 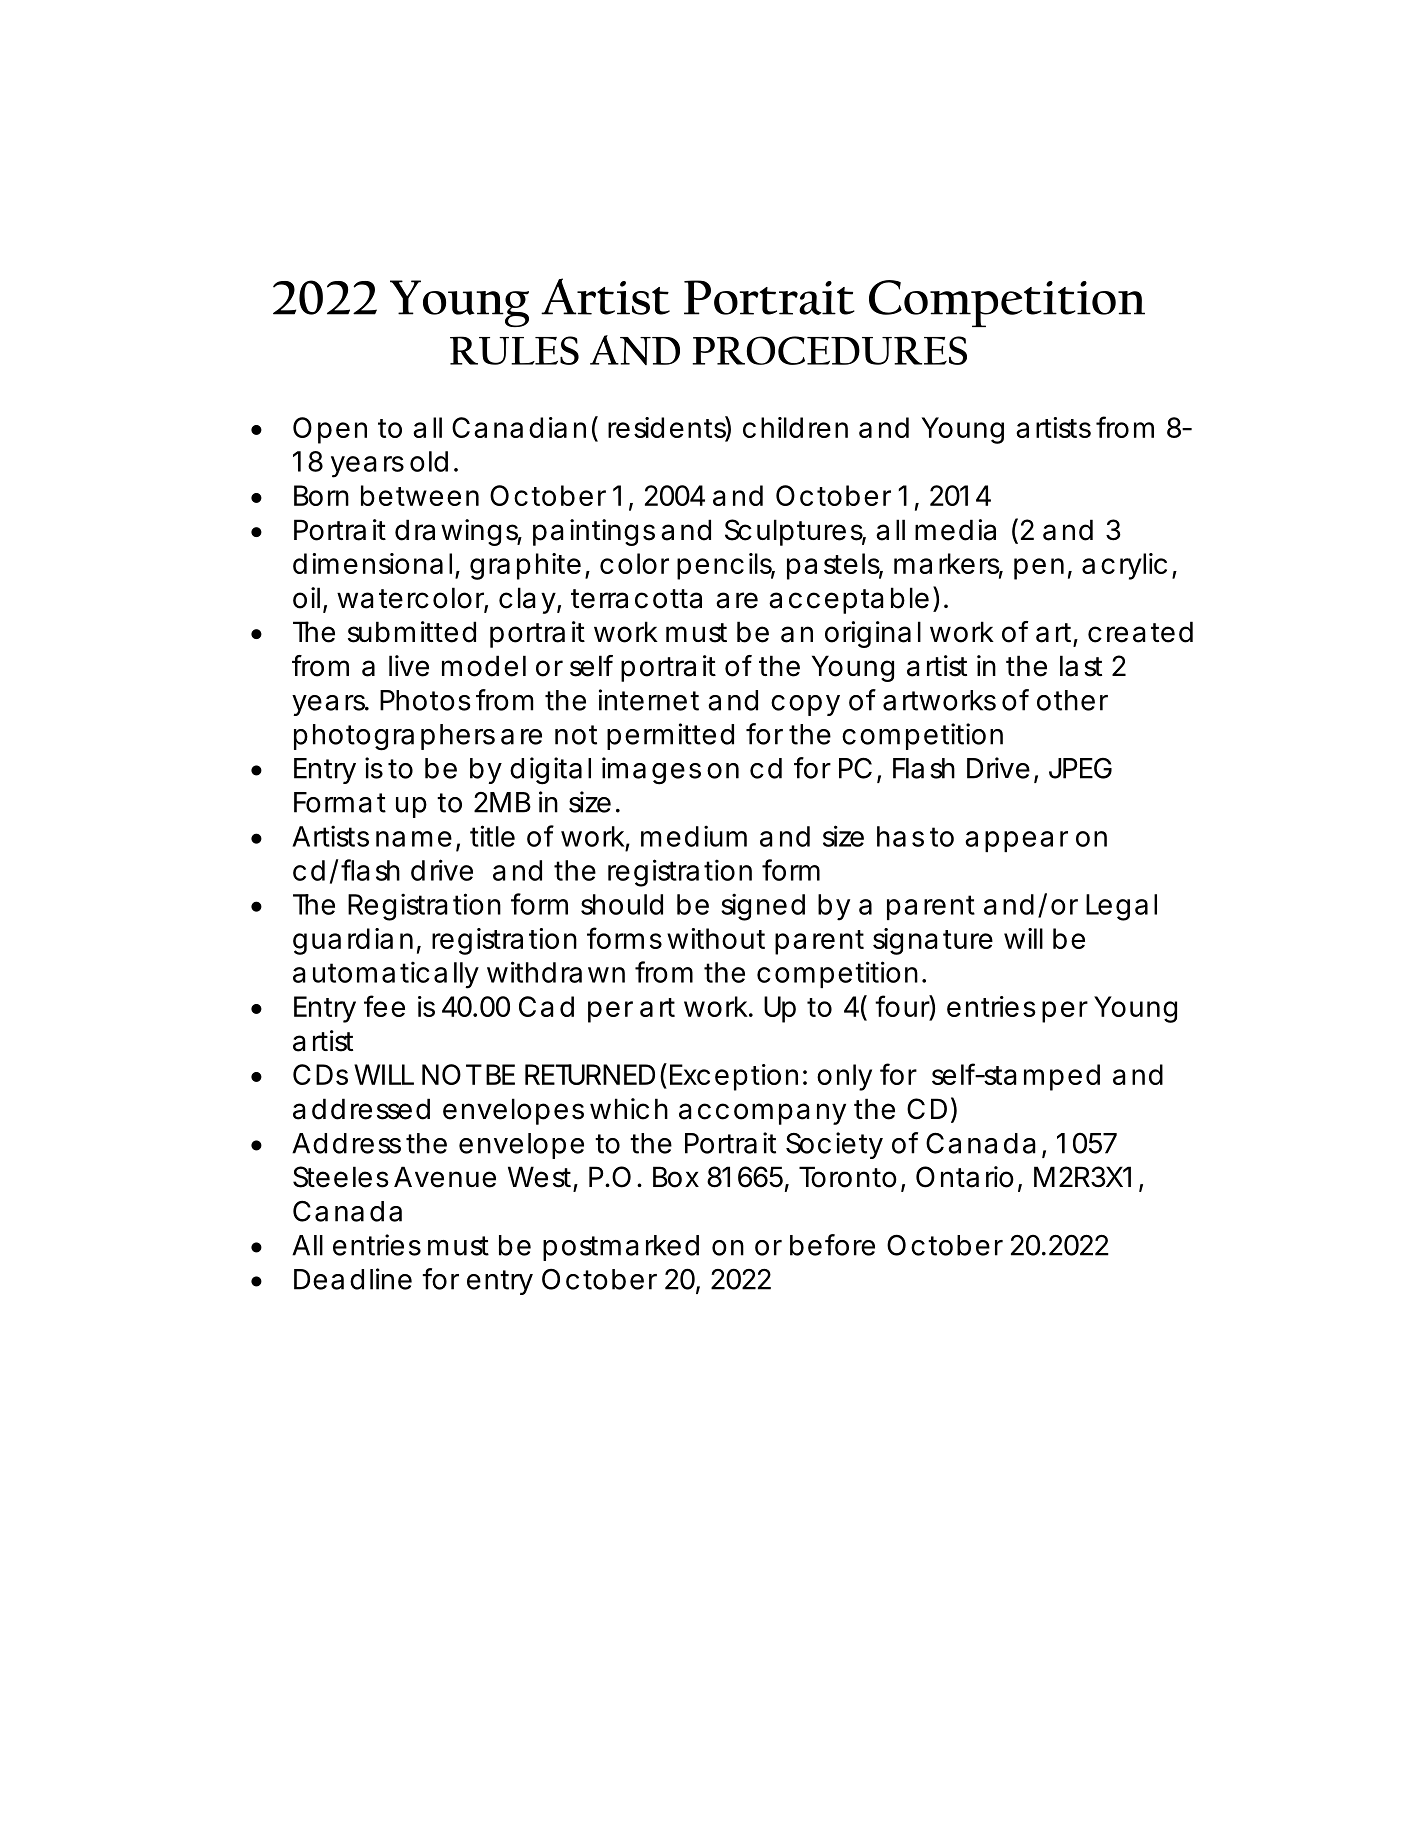 I want to click on automatically, so click(x=385, y=975).
